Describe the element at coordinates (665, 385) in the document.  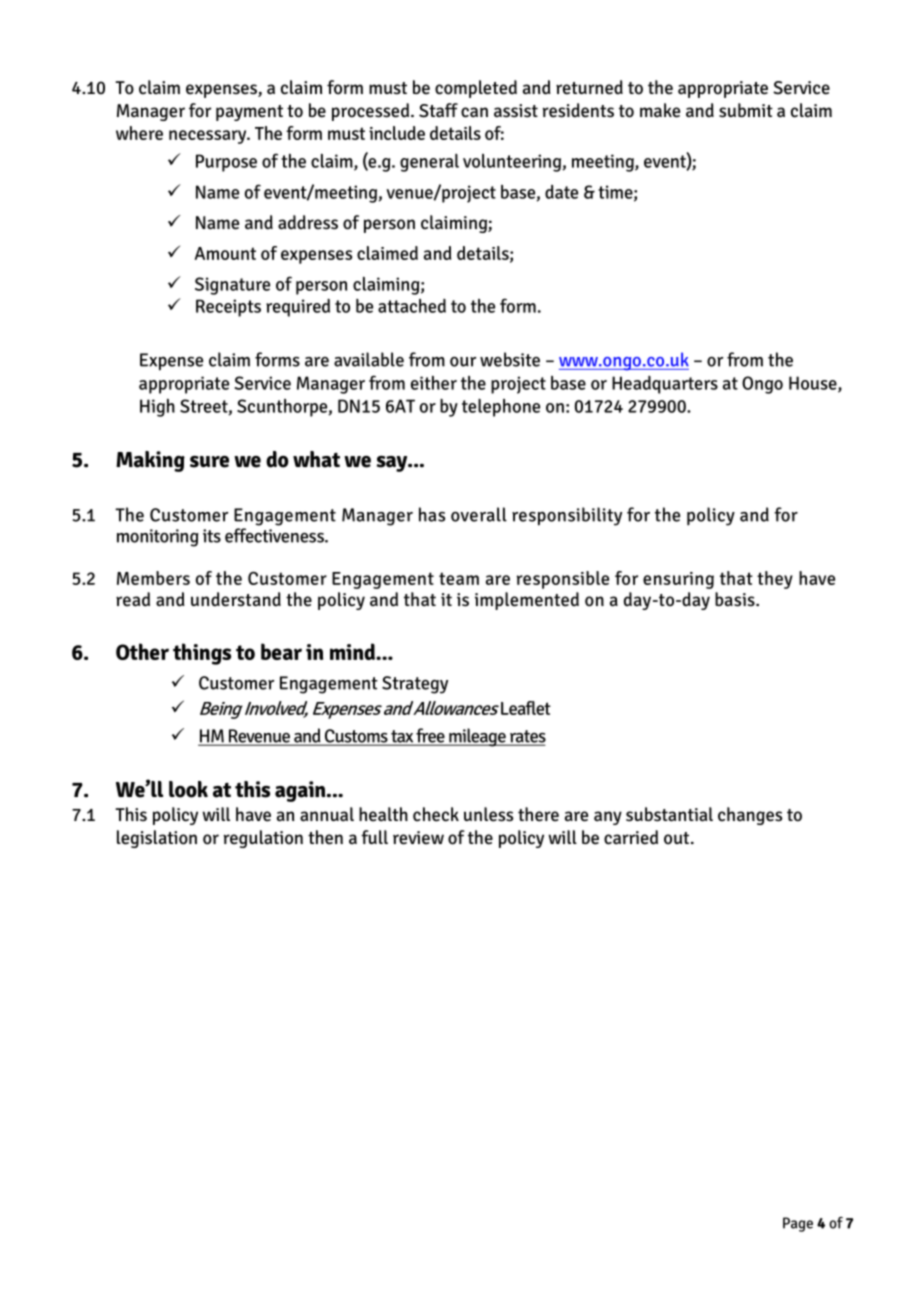
I see `Headquarters` at that location.
